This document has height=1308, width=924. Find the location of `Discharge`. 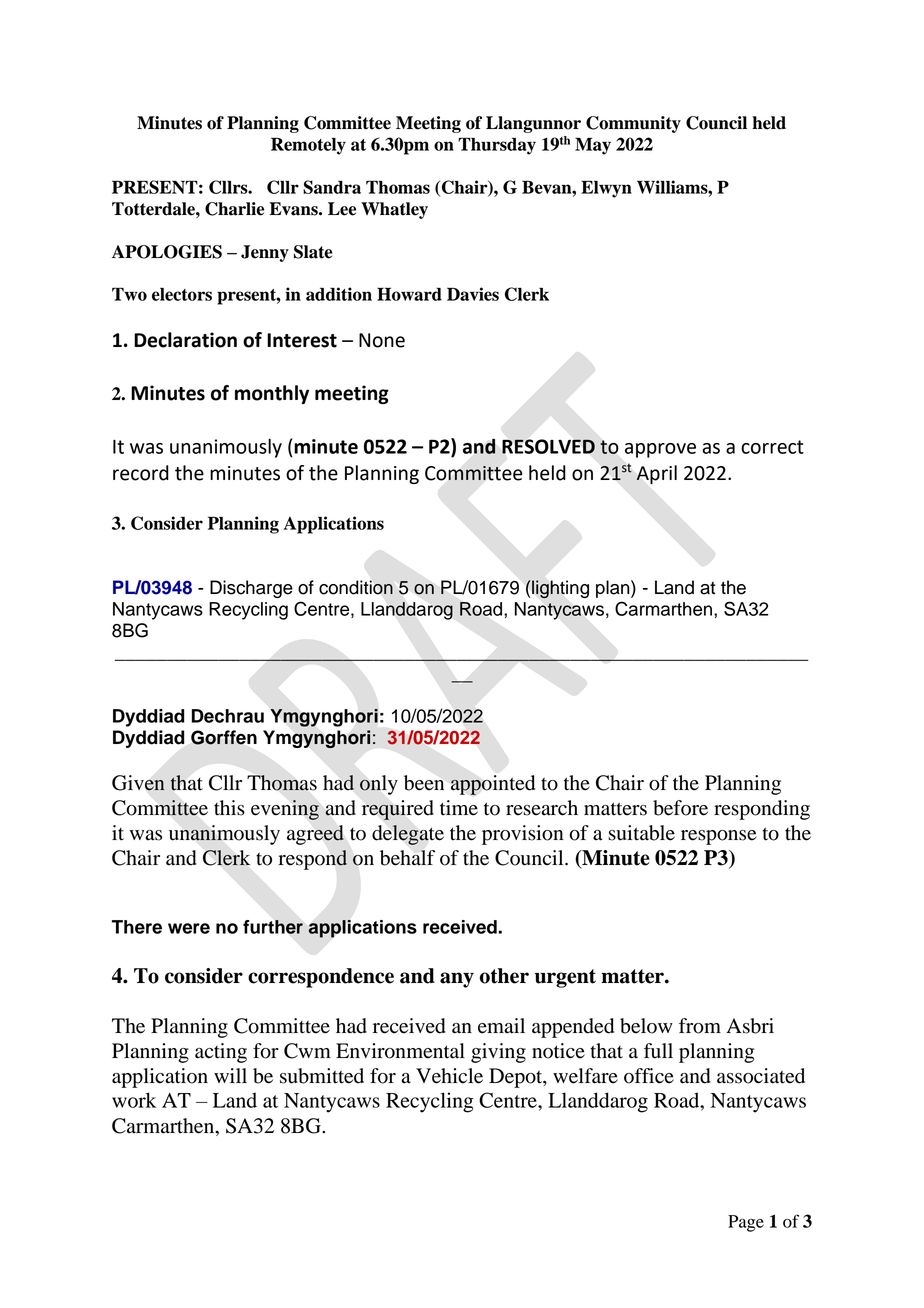

Discharge is located at coordinates (251, 589).
